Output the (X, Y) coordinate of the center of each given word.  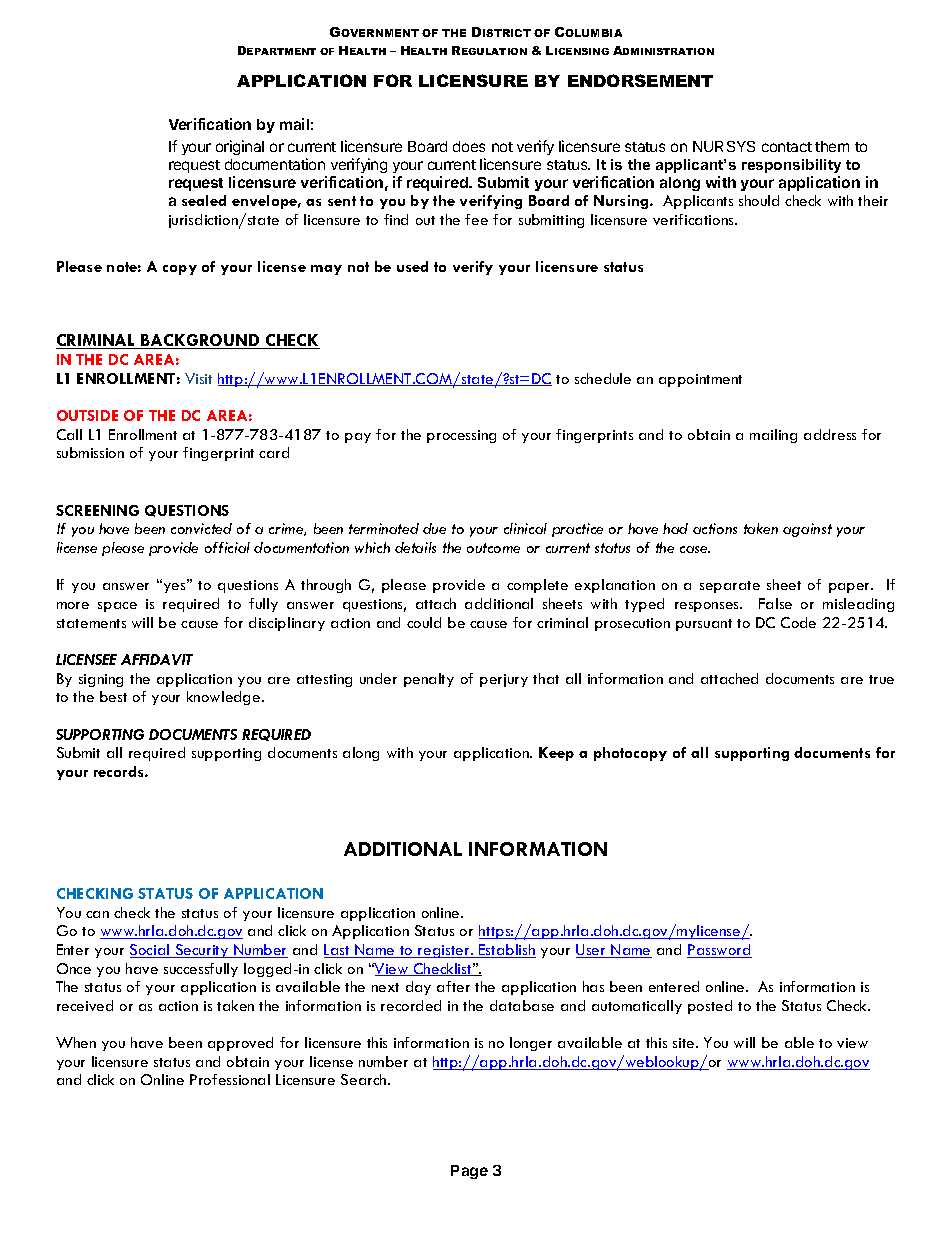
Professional (230, 1079)
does (469, 146)
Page (469, 1172)
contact (787, 147)
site (685, 1043)
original (240, 147)
